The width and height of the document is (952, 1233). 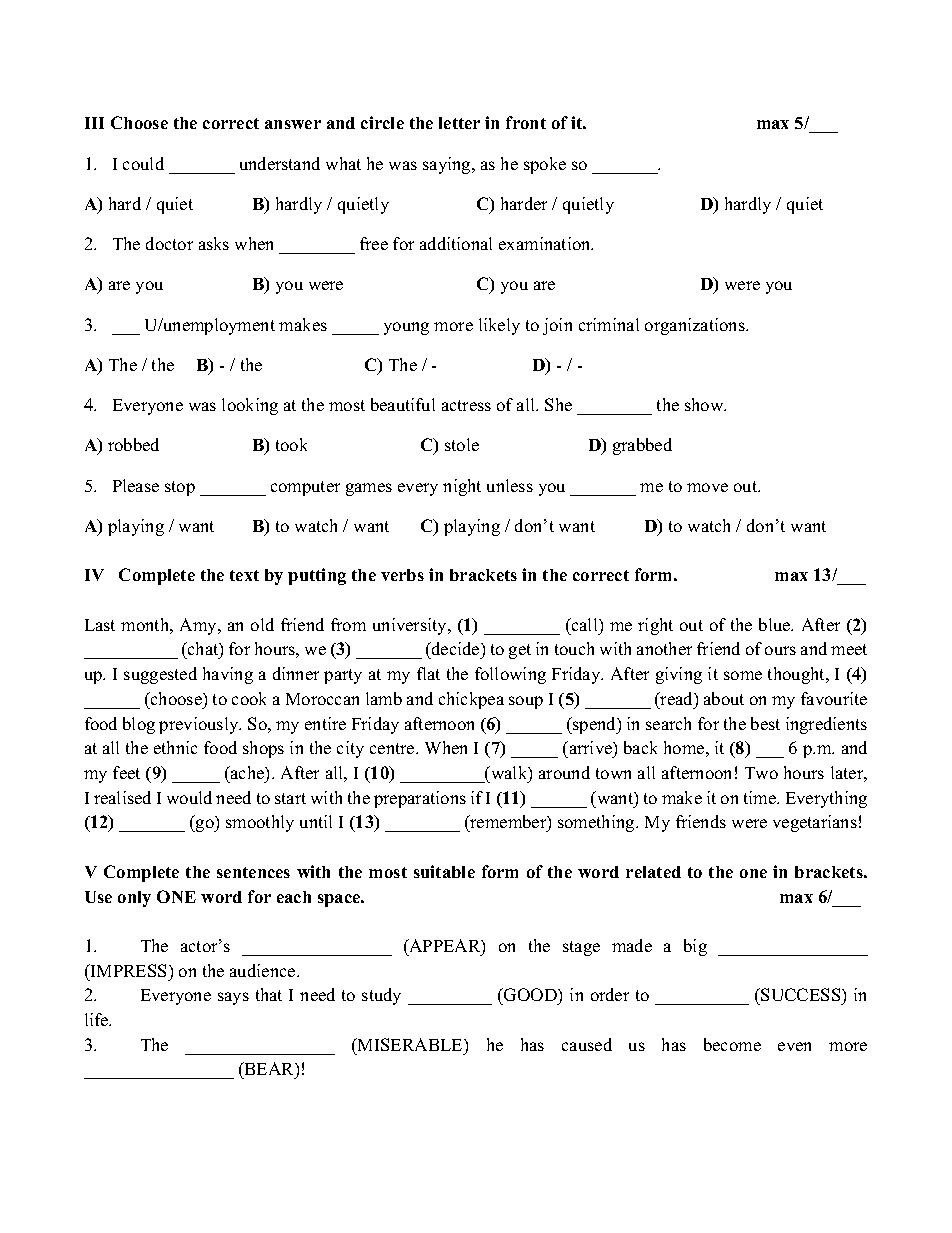 I want to click on likely, so click(x=499, y=326).
